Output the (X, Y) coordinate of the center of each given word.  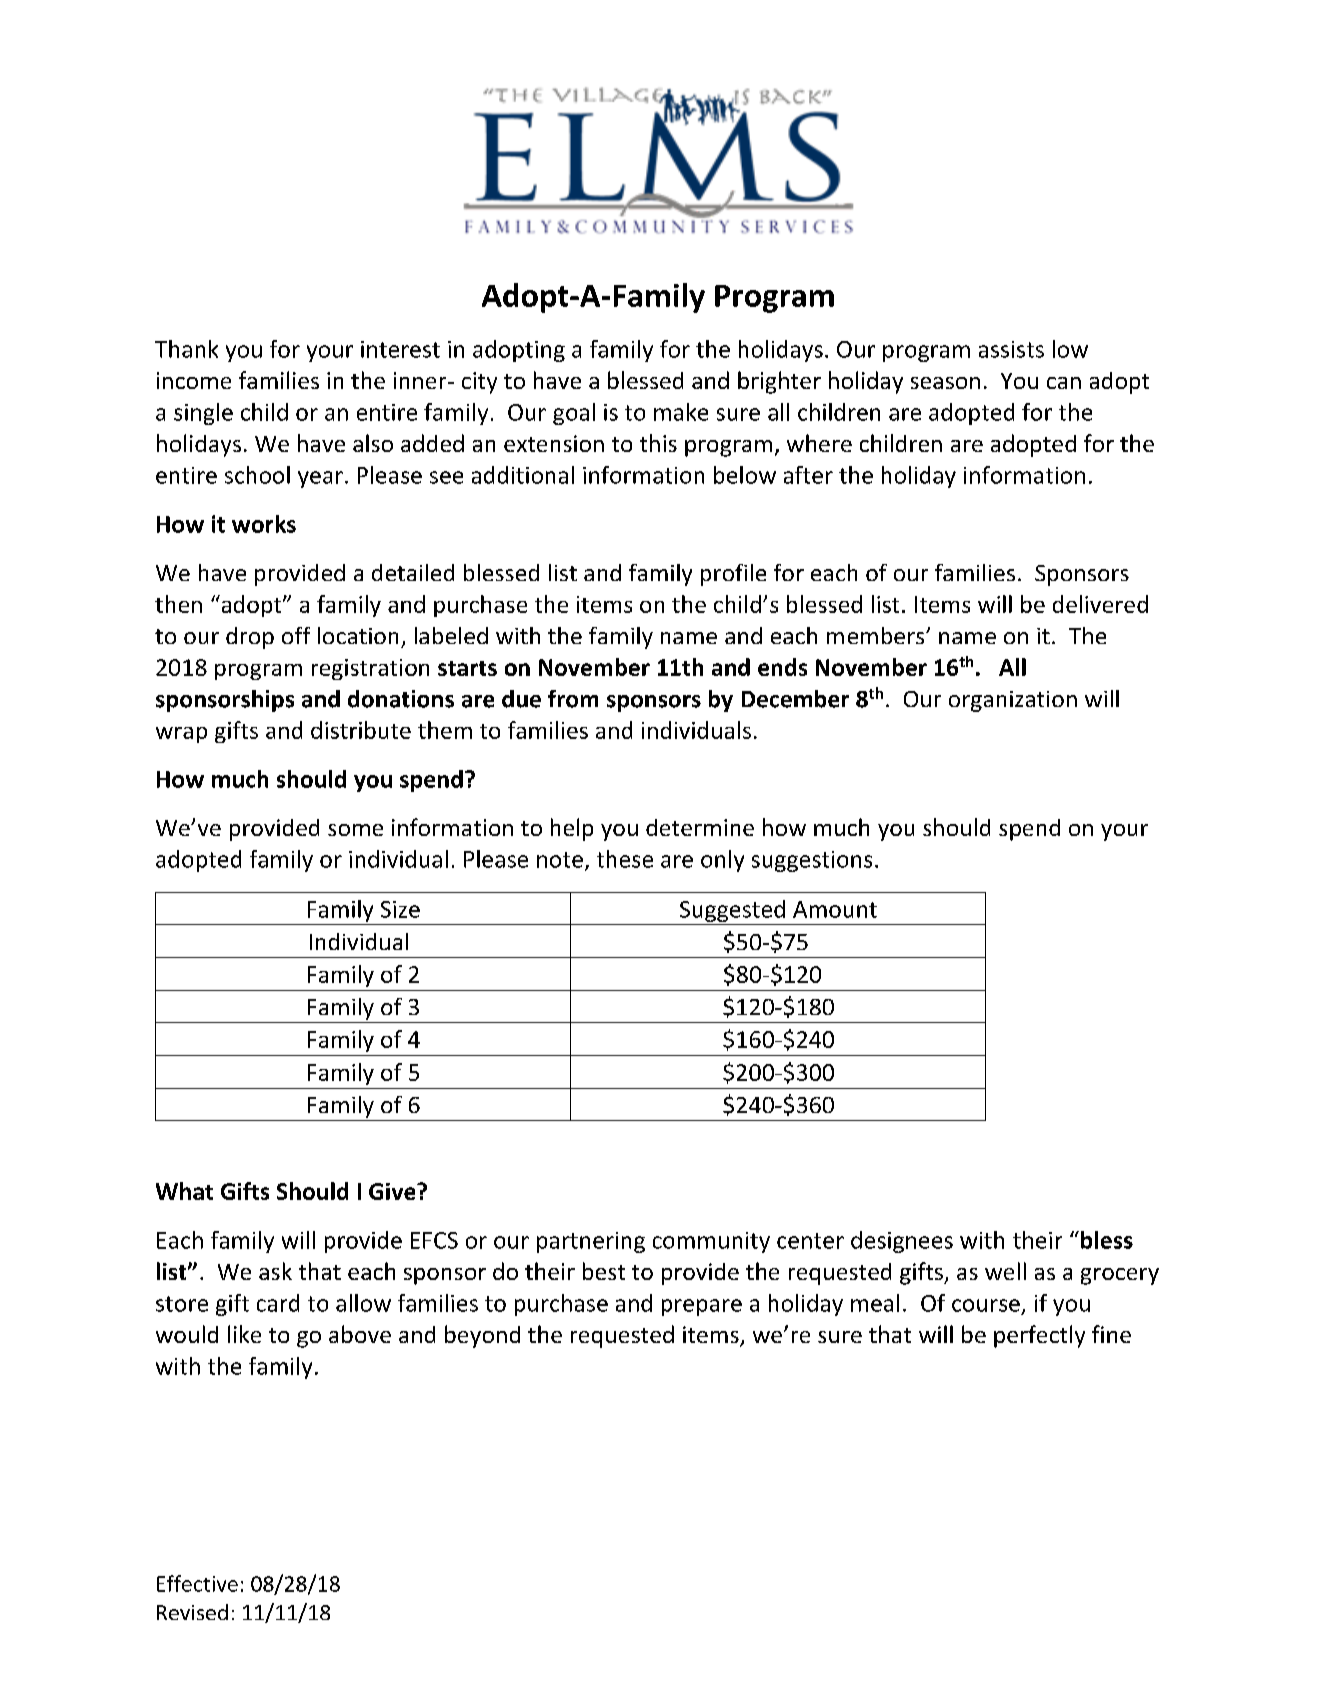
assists (1011, 349)
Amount (835, 909)
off (296, 635)
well (1005, 1271)
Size (400, 909)
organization (1013, 701)
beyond (482, 1336)
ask (275, 1271)
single (203, 414)
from (573, 699)
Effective (197, 1583)
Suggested (732, 911)
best (604, 1271)
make (681, 412)
